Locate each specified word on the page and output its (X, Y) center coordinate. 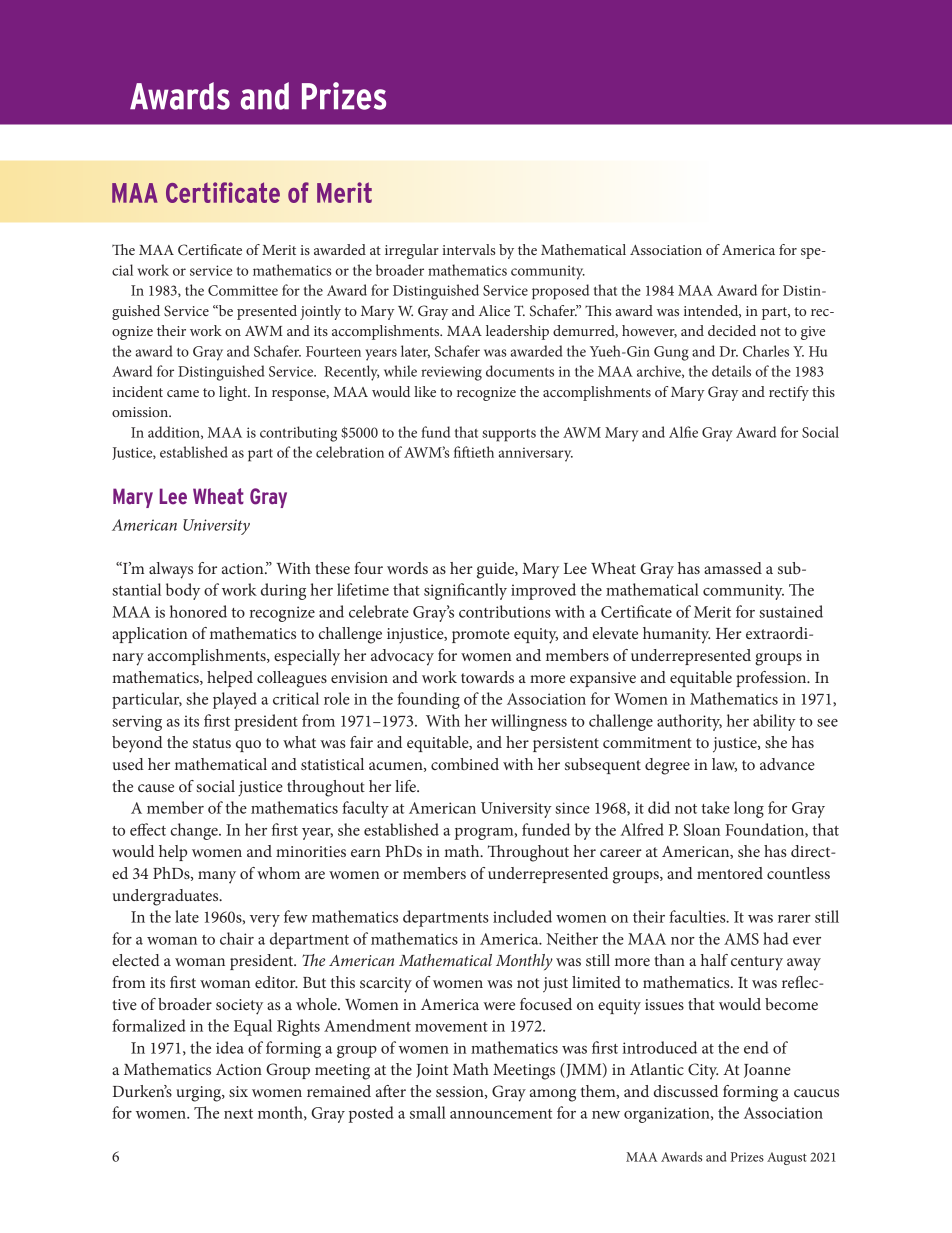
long (749, 809)
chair (237, 938)
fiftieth (474, 452)
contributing (298, 434)
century (757, 963)
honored (198, 611)
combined (465, 764)
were (499, 1006)
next (238, 1114)
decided (732, 330)
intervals (468, 249)
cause (156, 788)
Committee (243, 290)
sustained (791, 611)
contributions (505, 611)
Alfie (683, 432)
